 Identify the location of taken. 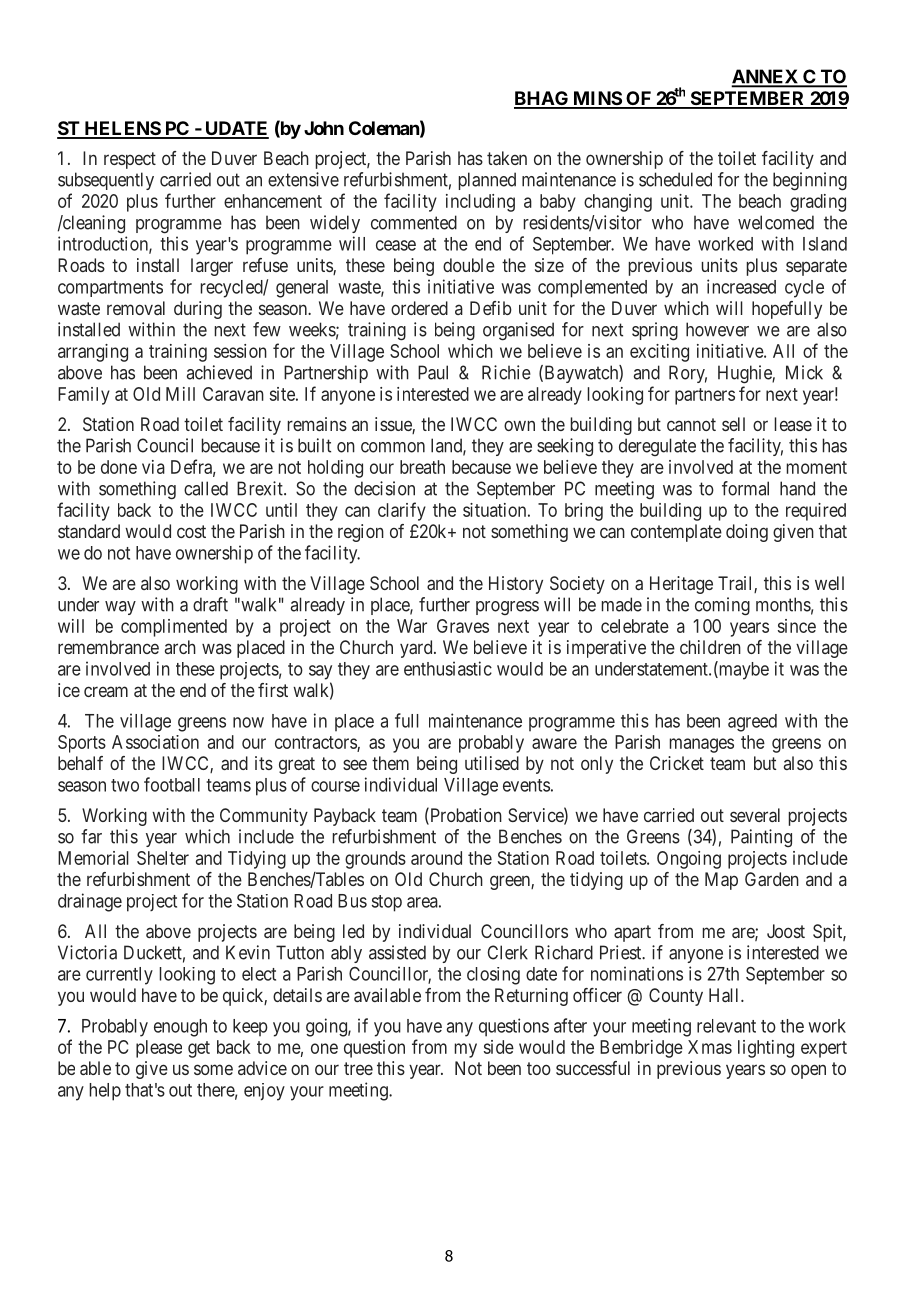
(507, 158).
